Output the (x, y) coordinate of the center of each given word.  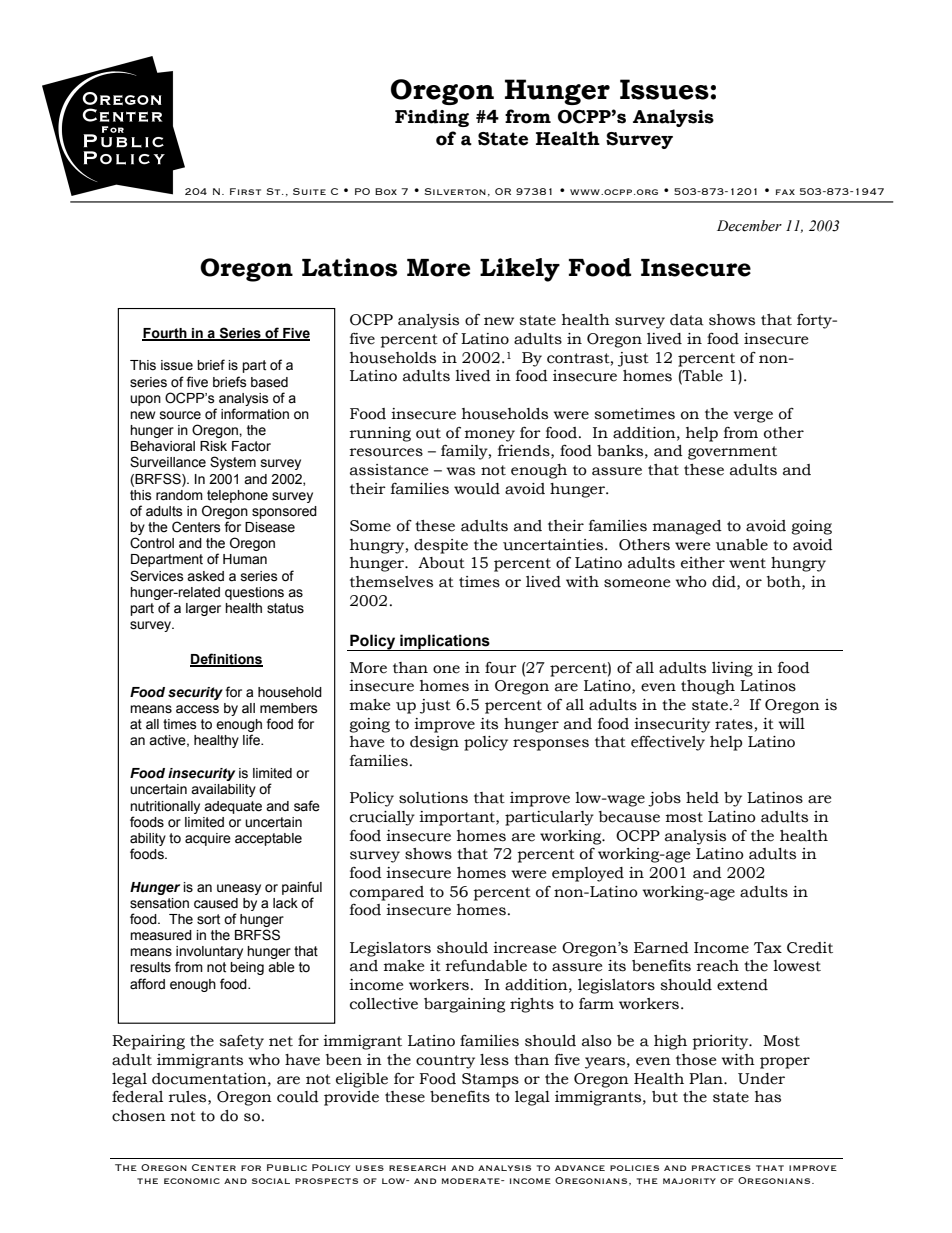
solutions (433, 798)
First (245, 191)
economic (192, 1181)
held (702, 798)
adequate (233, 807)
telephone (237, 496)
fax (785, 192)
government (732, 453)
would (477, 489)
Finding (432, 118)
